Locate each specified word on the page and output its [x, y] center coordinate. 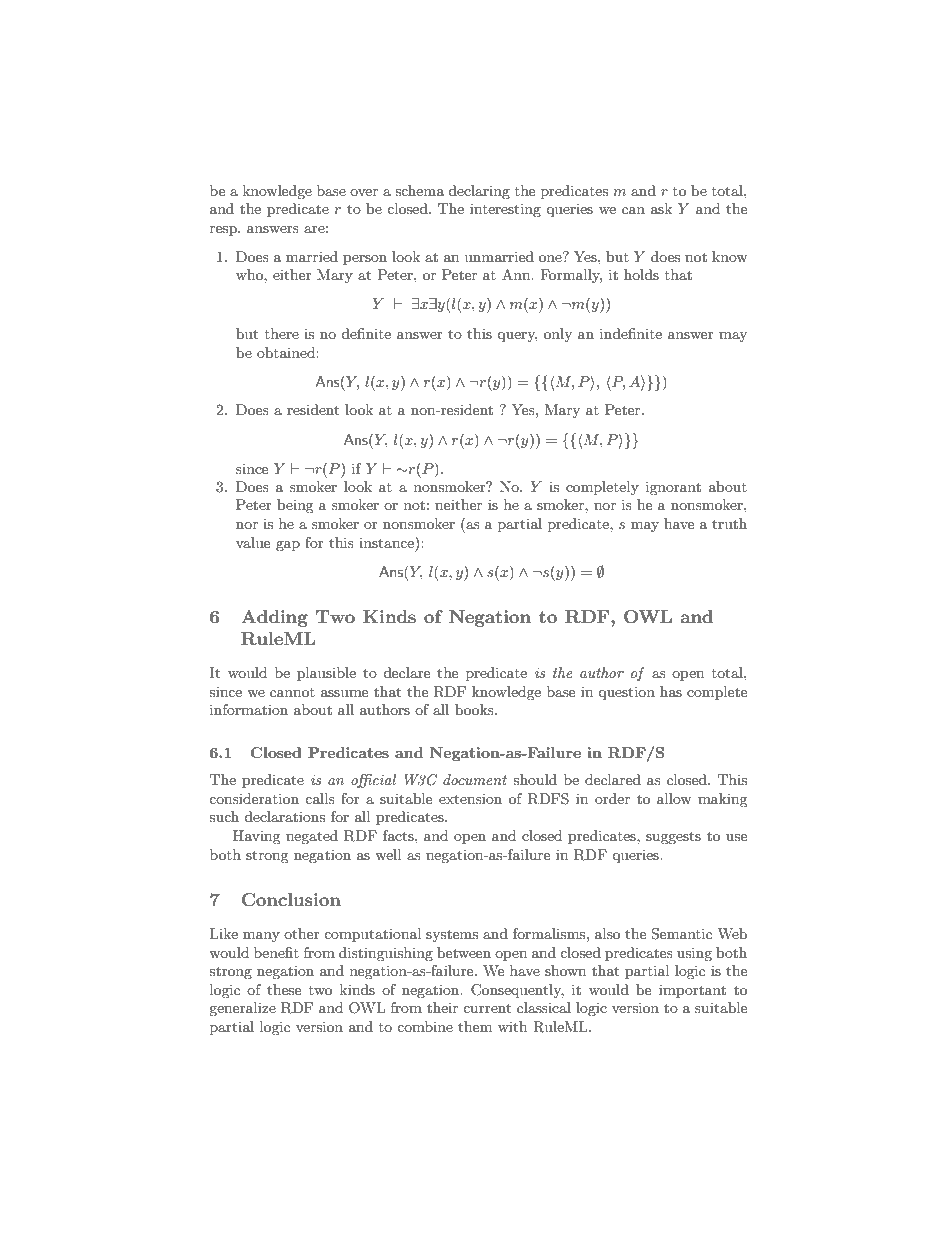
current [487, 1008]
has [671, 691]
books [475, 709]
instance [387, 542]
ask [661, 208]
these [284, 989]
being [295, 506]
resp [224, 231]
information [249, 709]
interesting [505, 210]
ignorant [673, 488]
